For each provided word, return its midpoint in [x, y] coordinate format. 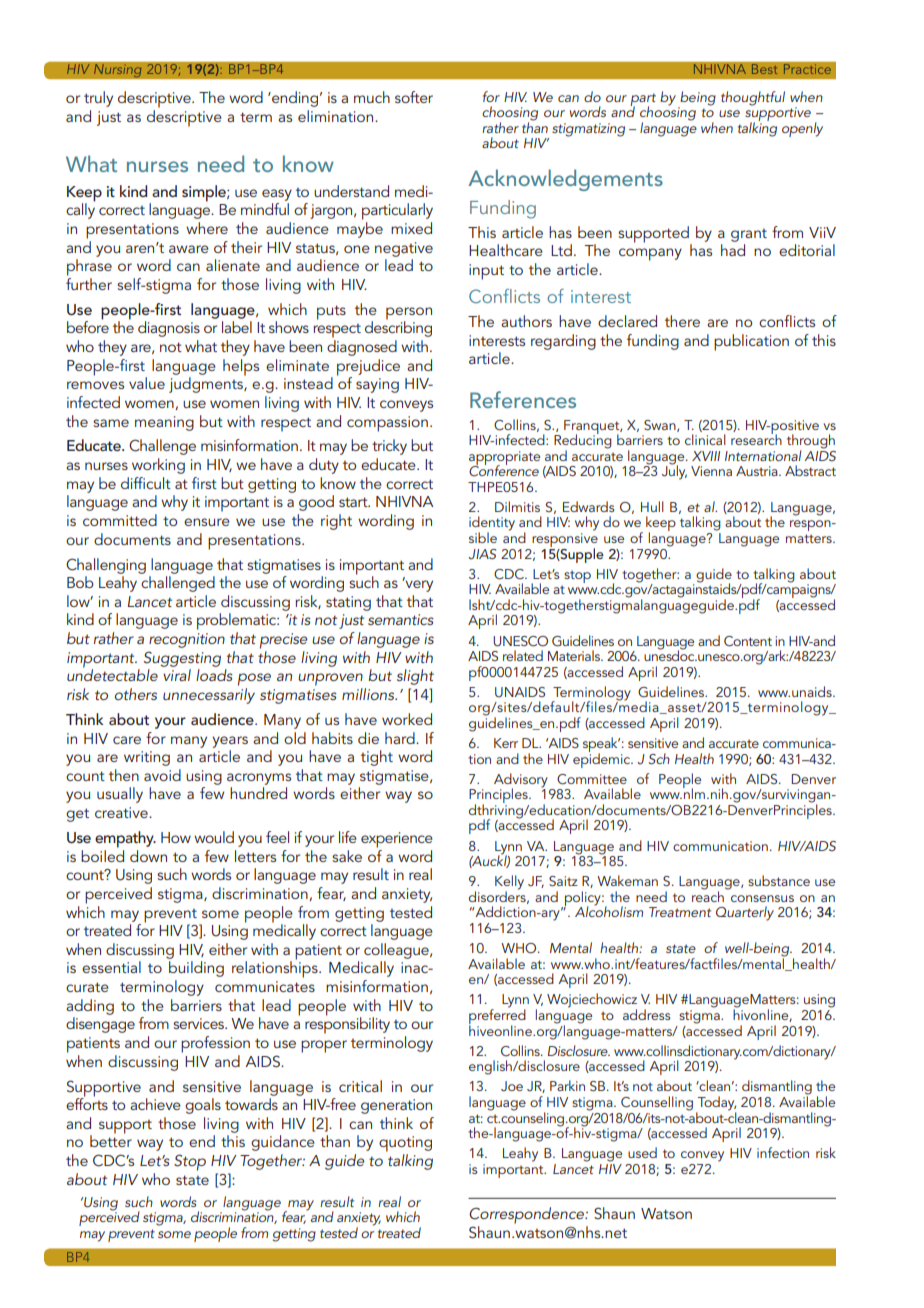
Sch [659, 759]
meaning [164, 423]
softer [414, 97]
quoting [405, 1144]
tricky [389, 447]
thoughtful [753, 98]
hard [401, 738]
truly [98, 99]
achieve [155, 1104]
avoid [162, 775]
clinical [705, 439]
